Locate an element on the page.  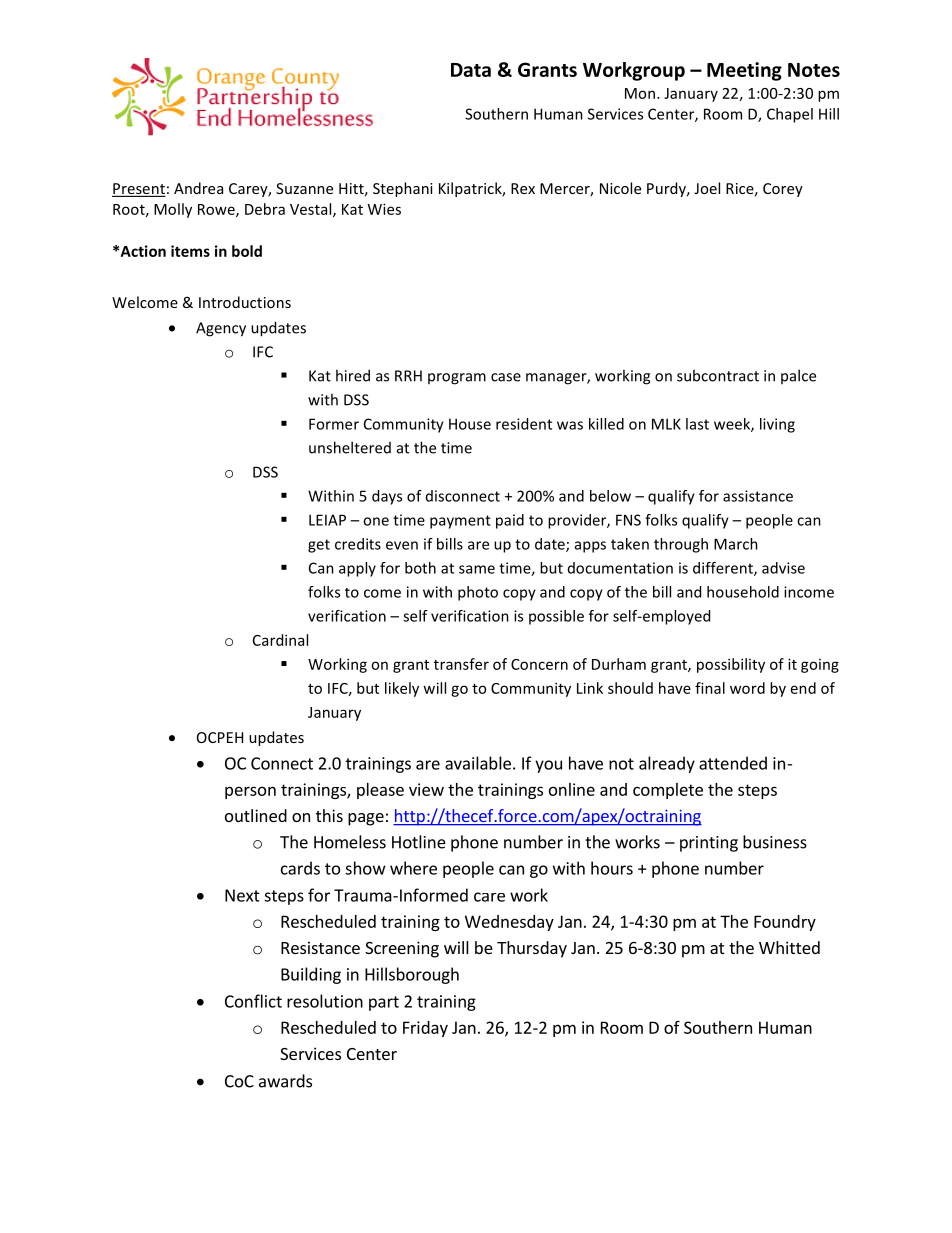
assistance is located at coordinates (758, 496).
